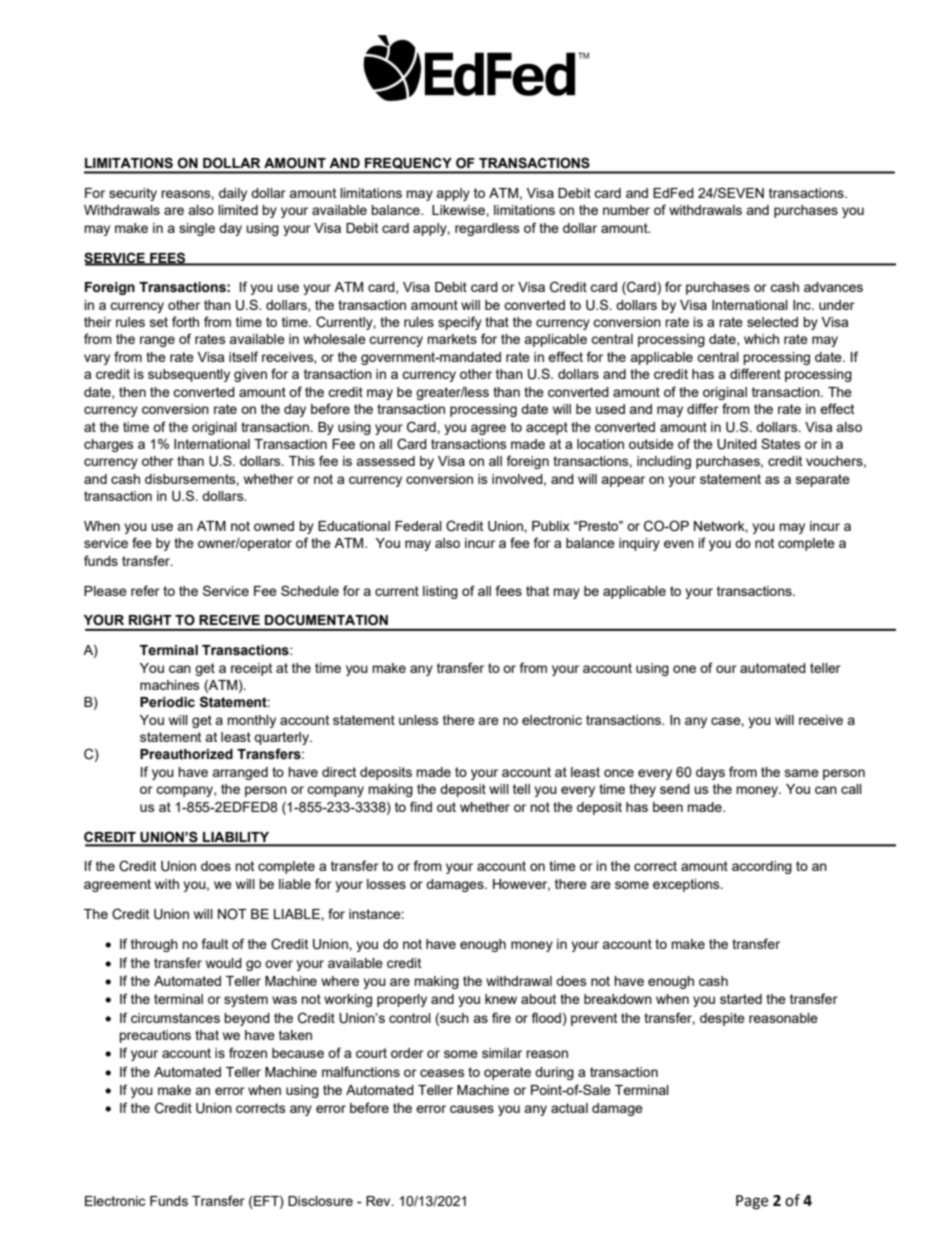  Describe the element at coordinates (833, 287) in the screenshot. I see `advances` at that location.
